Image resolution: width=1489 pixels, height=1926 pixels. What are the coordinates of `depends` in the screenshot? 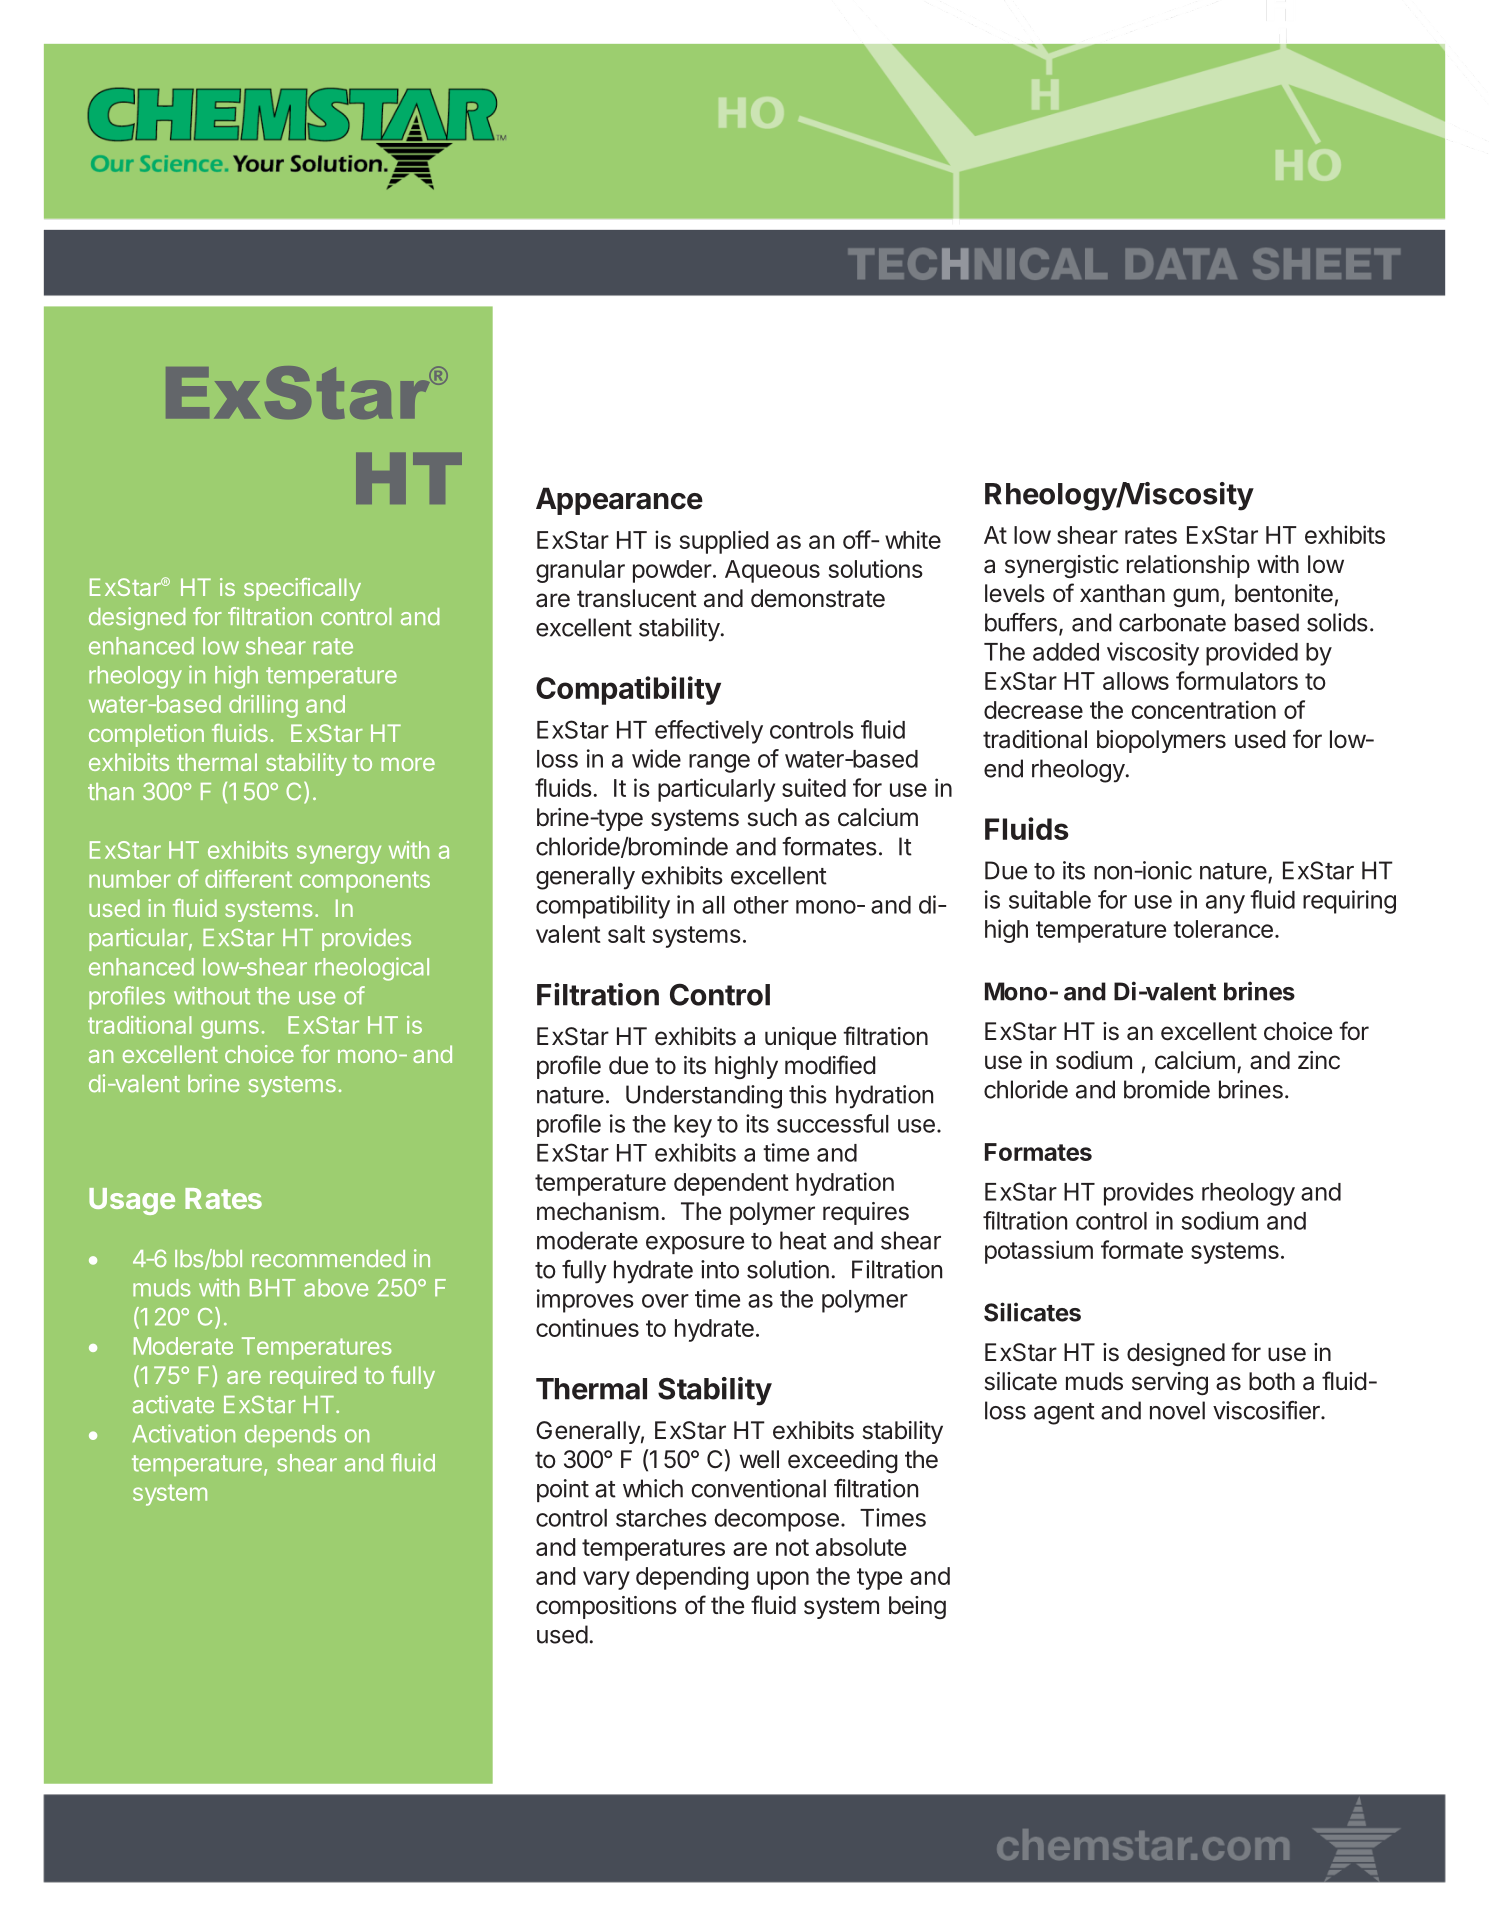 It's located at (290, 1436).
